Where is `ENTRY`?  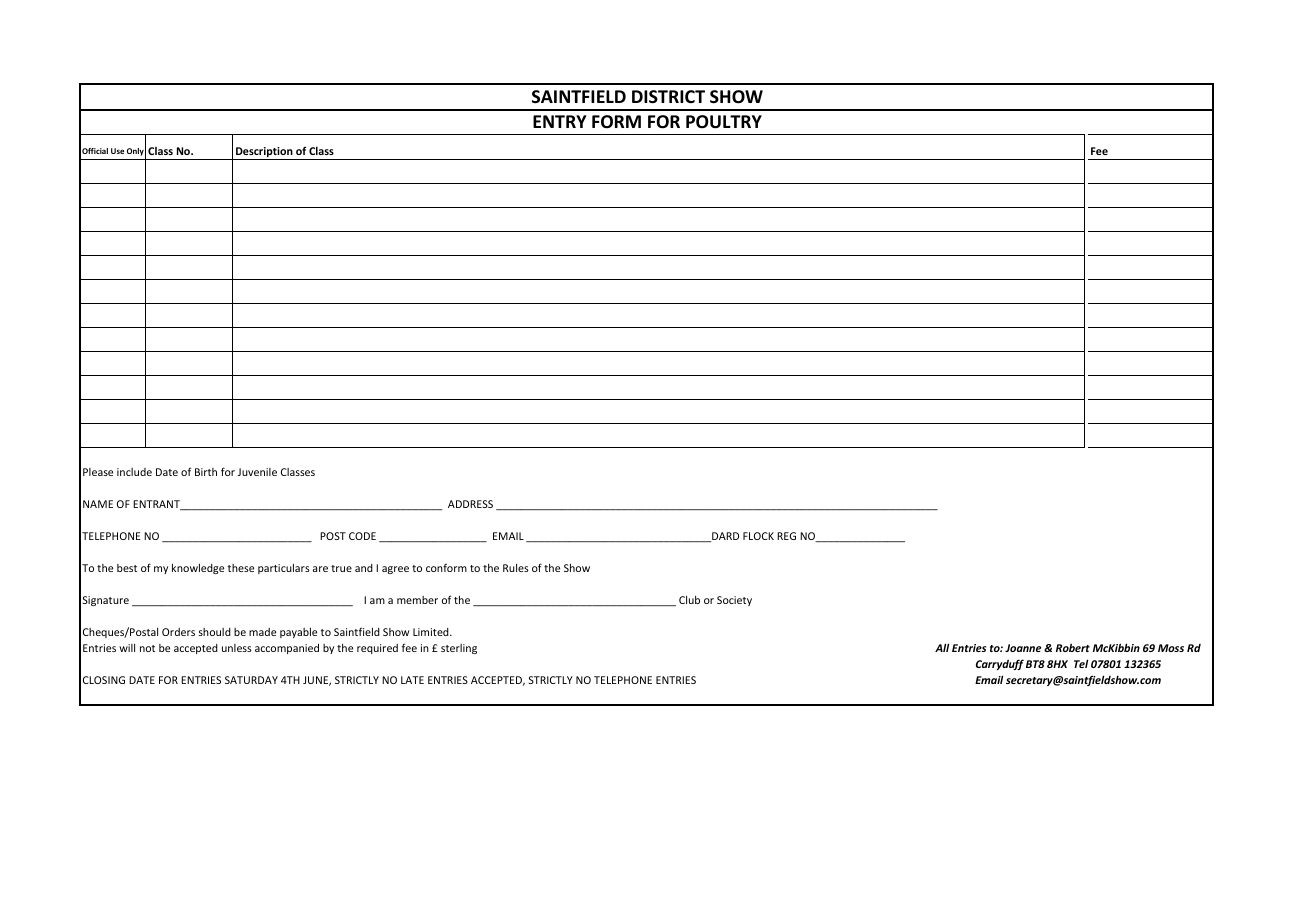 ENTRY is located at coordinates (560, 121).
